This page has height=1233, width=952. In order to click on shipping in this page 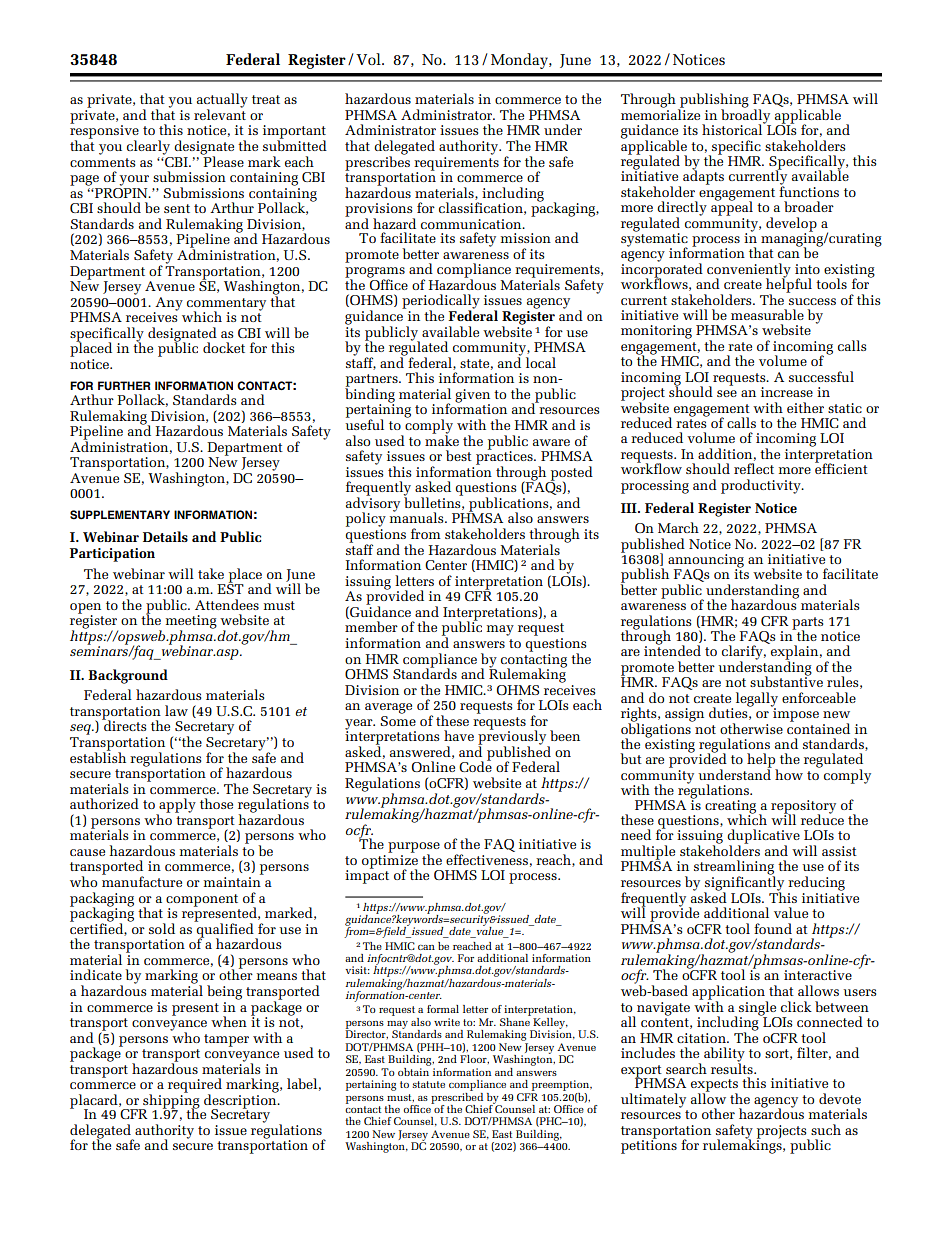, I will do `click(170, 1101)`.
